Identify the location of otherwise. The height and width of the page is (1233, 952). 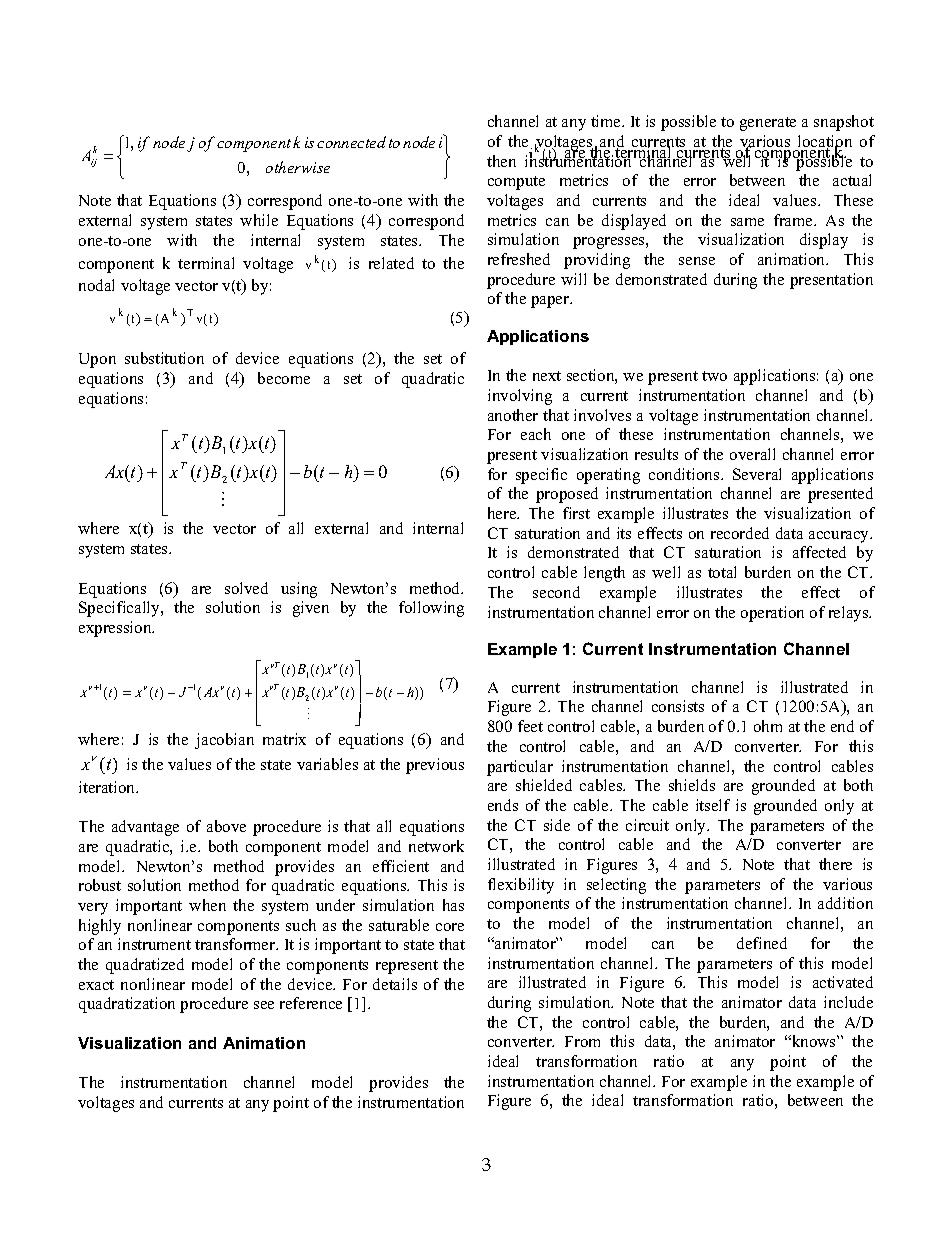
(298, 167).
